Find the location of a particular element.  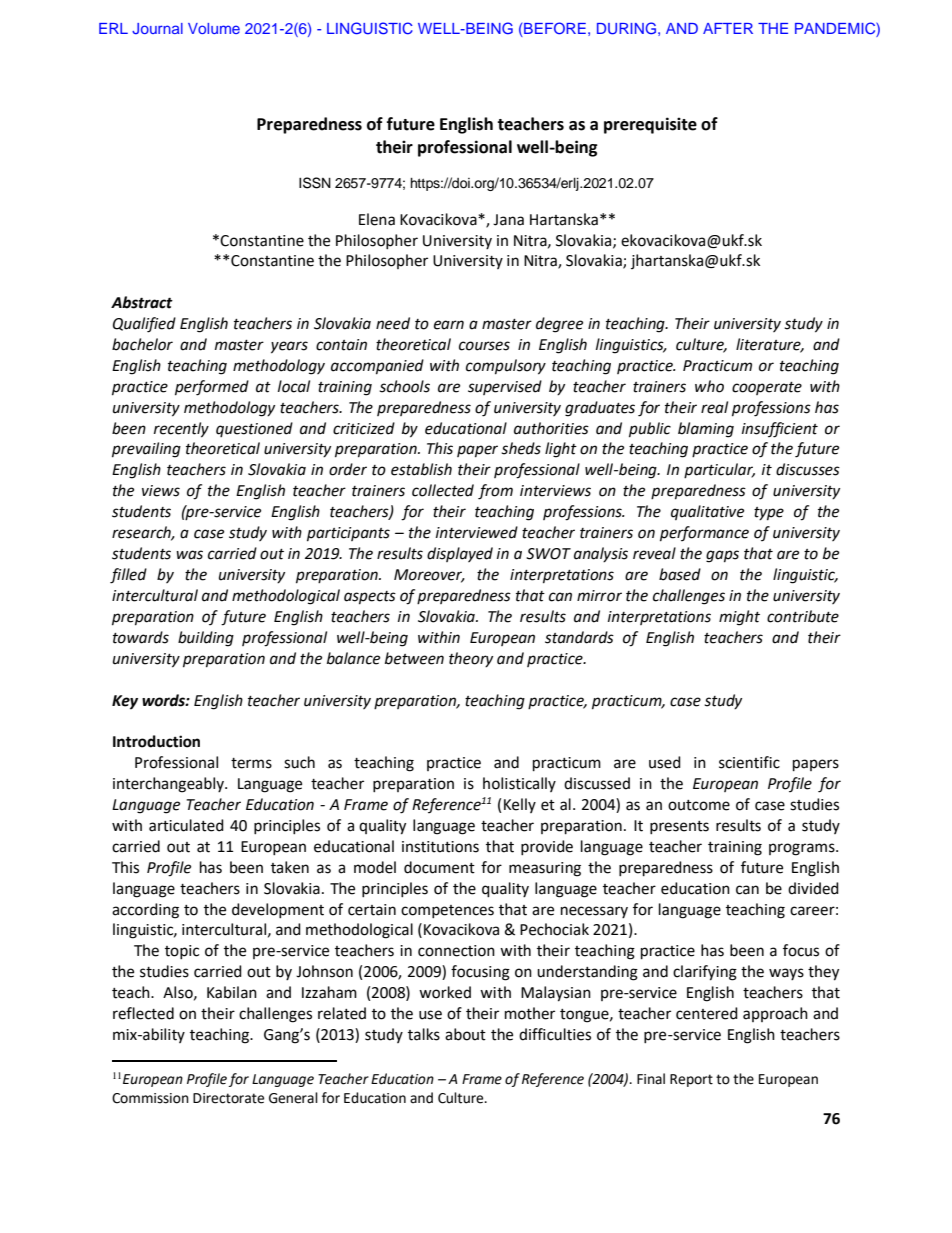

earn is located at coordinates (449, 325).
